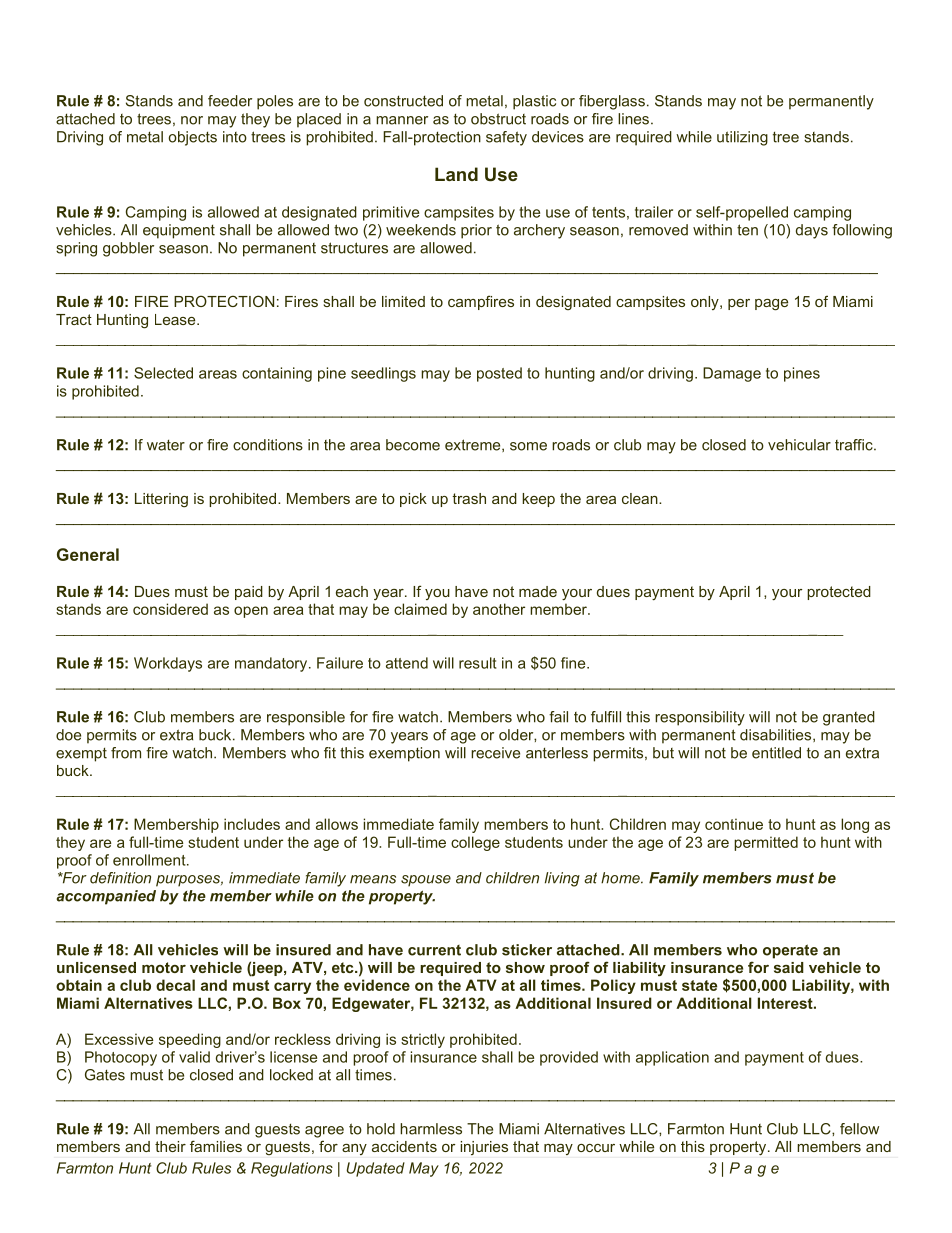 The width and height of the screenshot is (952, 1233). I want to click on considered, so click(170, 609).
